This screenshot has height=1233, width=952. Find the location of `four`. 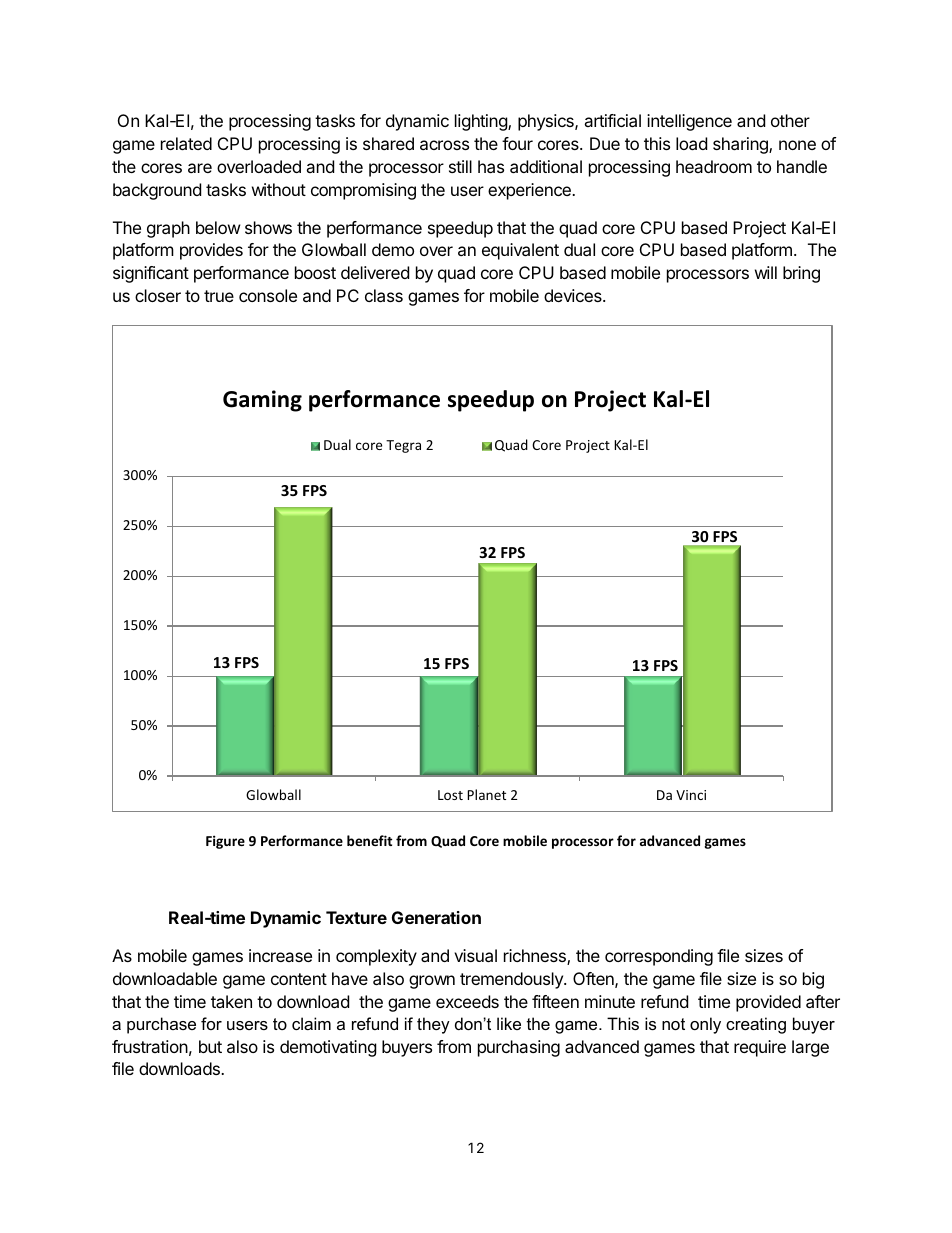

four is located at coordinates (517, 143).
